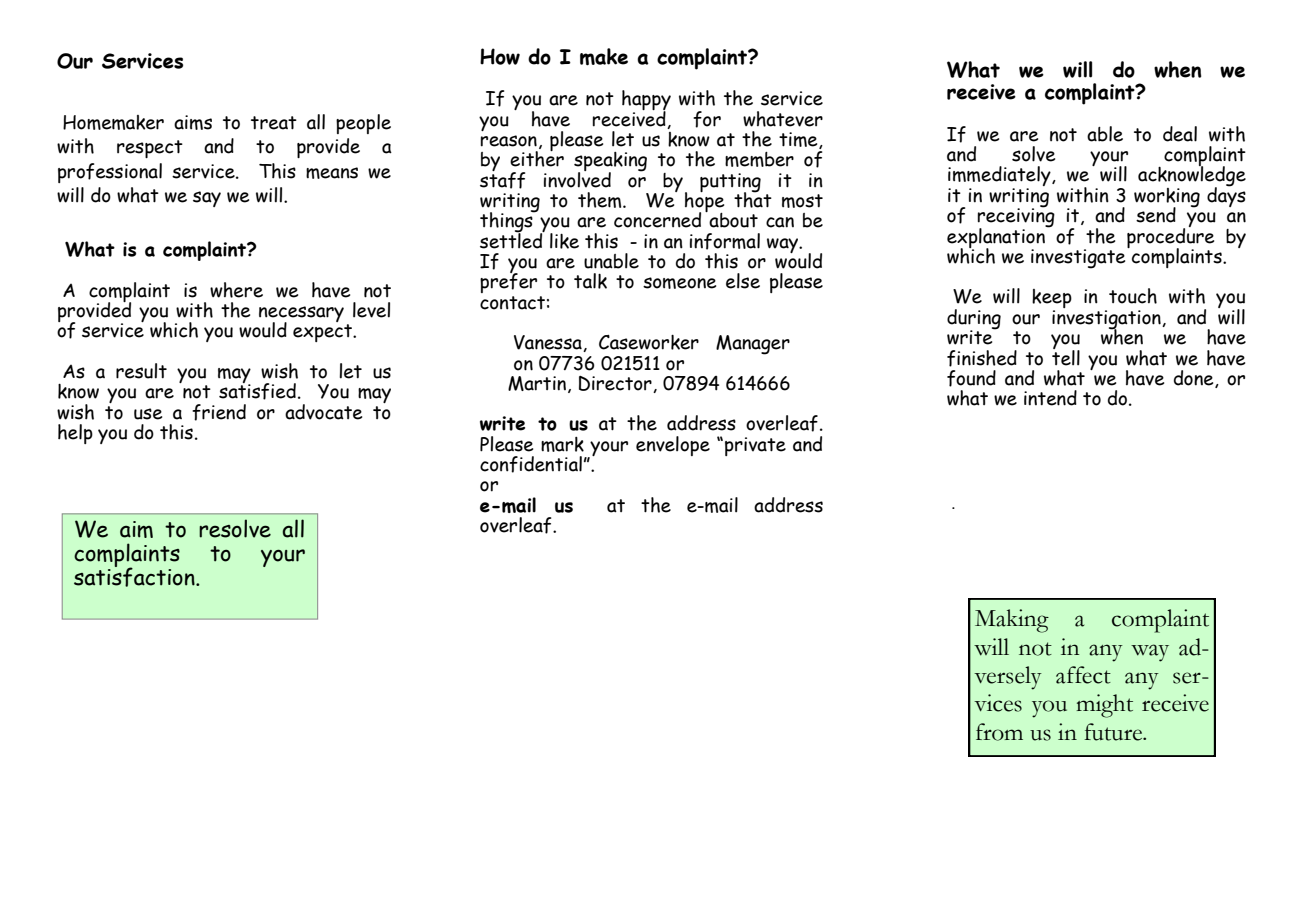 This screenshot has width=1308, height=924. What do you see at coordinates (207, 199) in the screenshot?
I see `say` at bounding box center [207, 199].
